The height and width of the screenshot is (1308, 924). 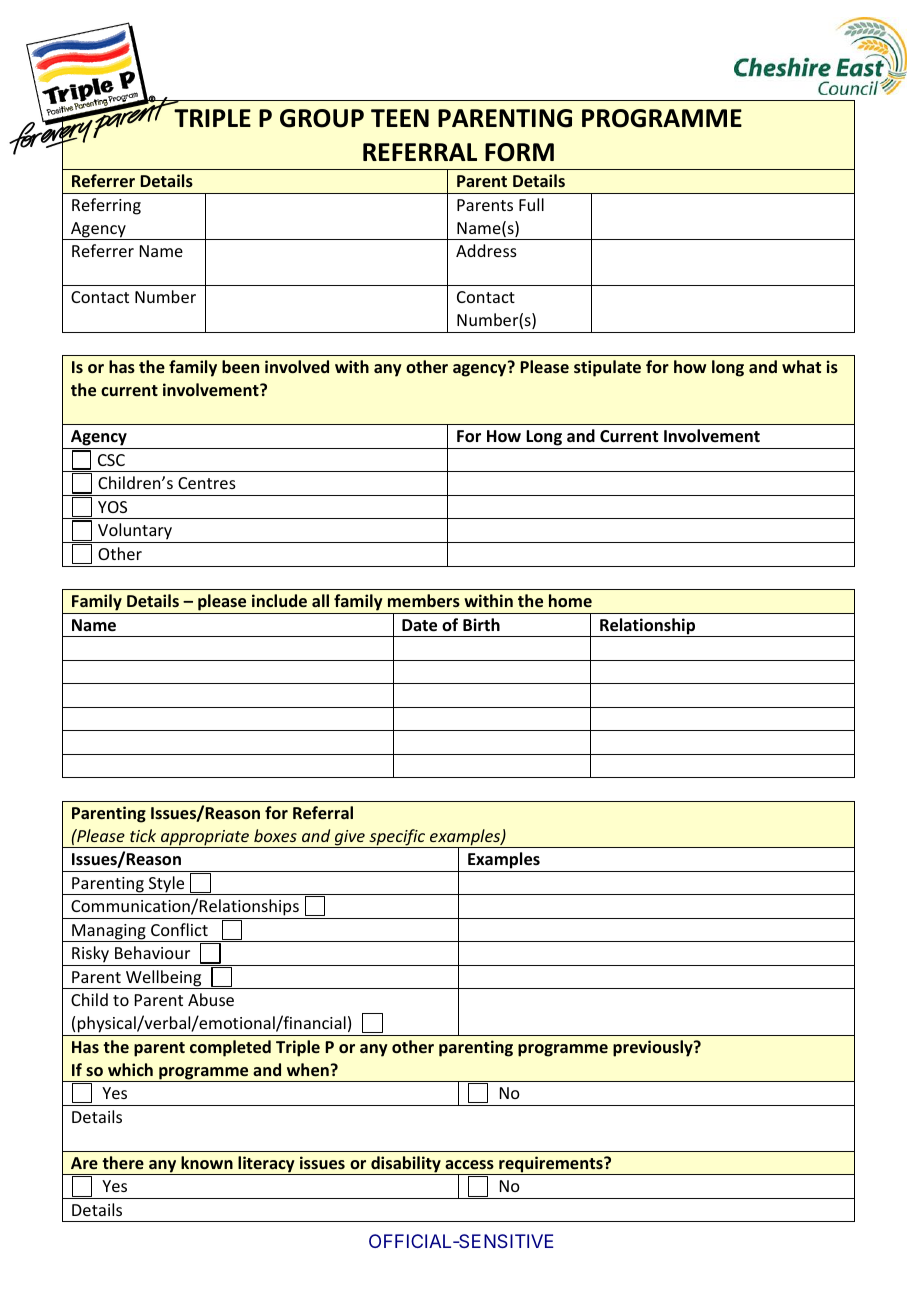 I want to click on Referring, so click(x=106, y=206).
